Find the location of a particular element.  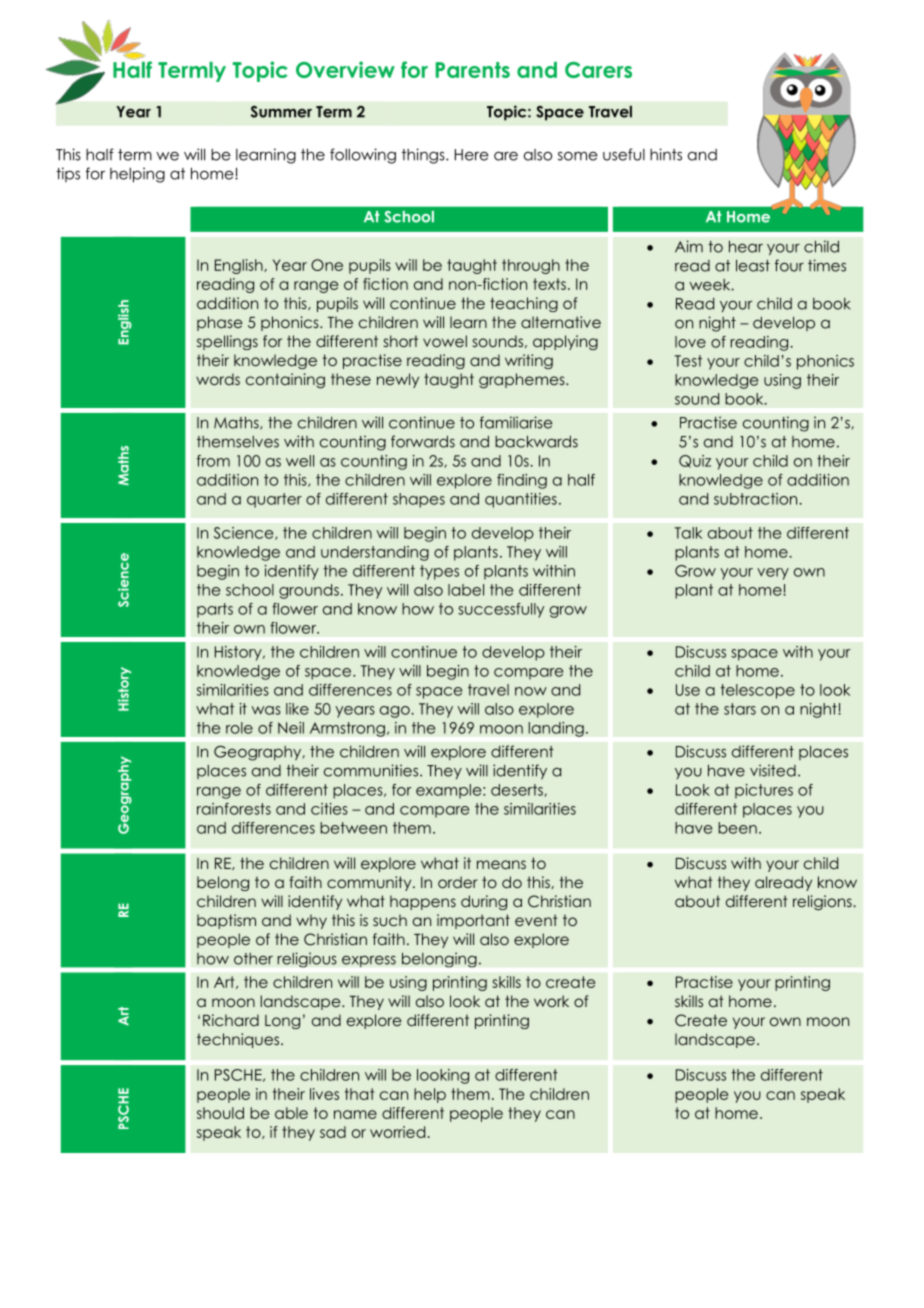

worried is located at coordinates (397, 1132).
